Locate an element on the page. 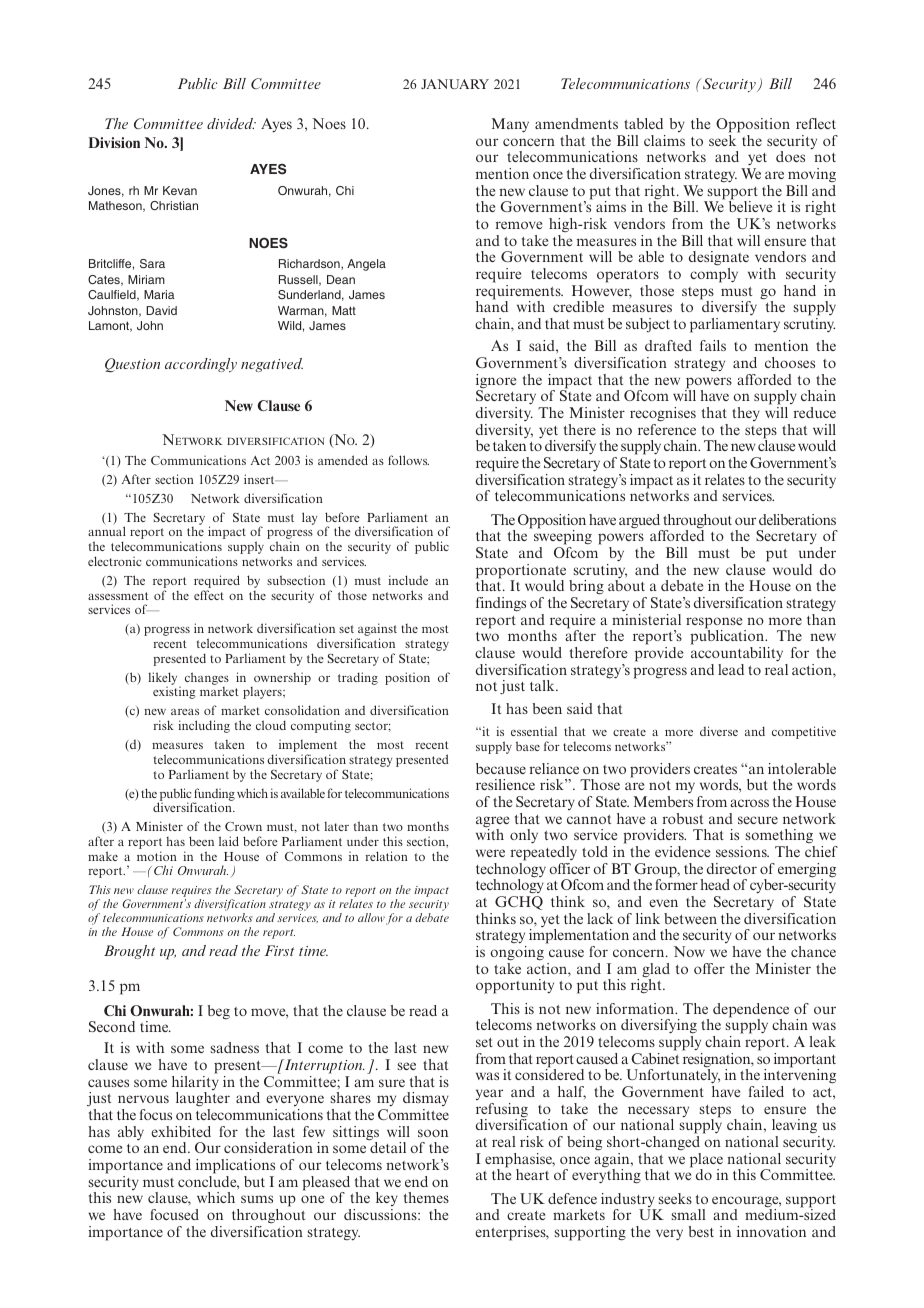  themes is located at coordinates (426, 1197).
